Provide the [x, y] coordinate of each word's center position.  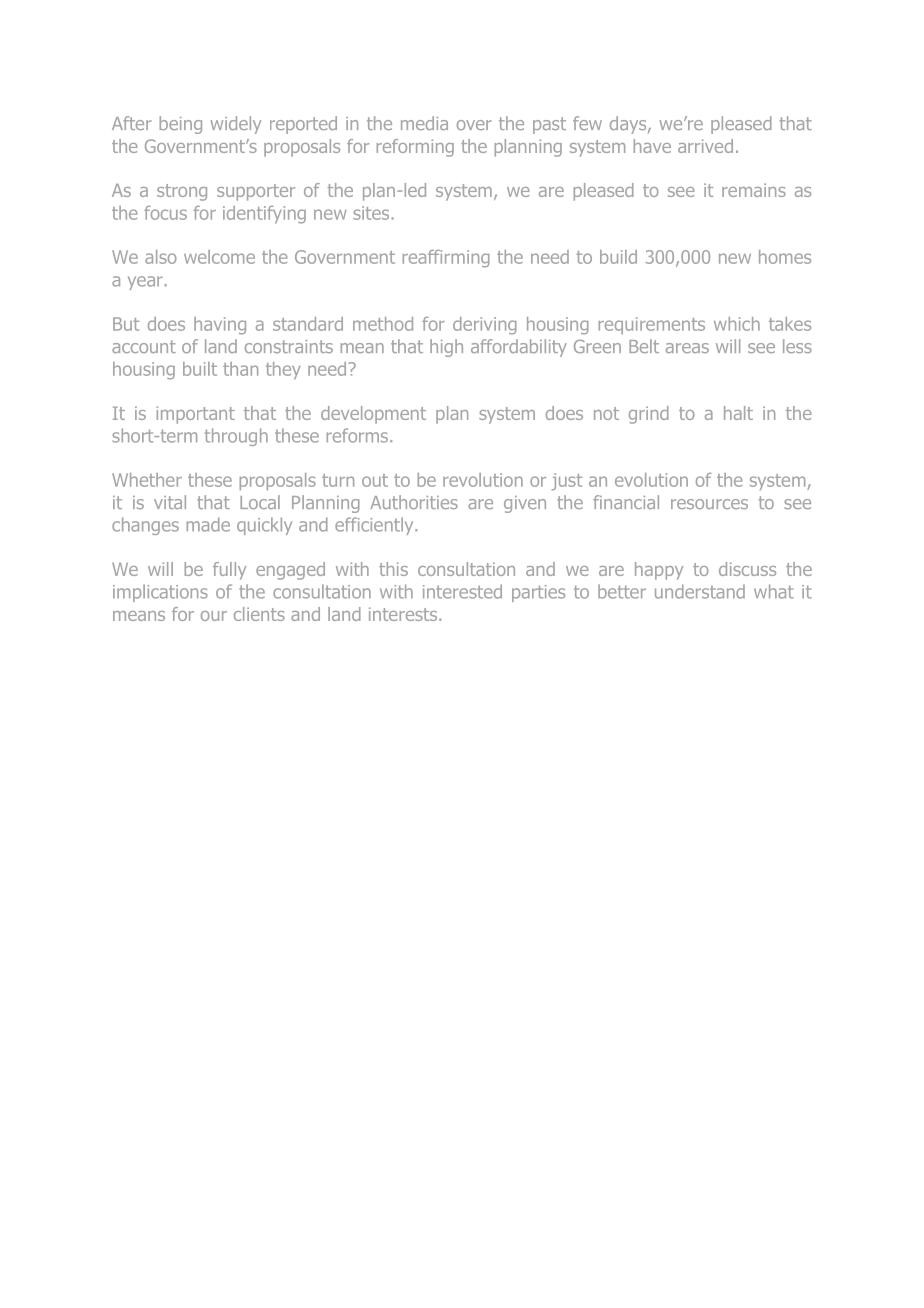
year [145, 283]
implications [160, 593]
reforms [357, 435]
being [181, 125]
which [737, 324]
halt [738, 413]
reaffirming [446, 259]
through [236, 437]
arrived [705, 146]
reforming [415, 148]
